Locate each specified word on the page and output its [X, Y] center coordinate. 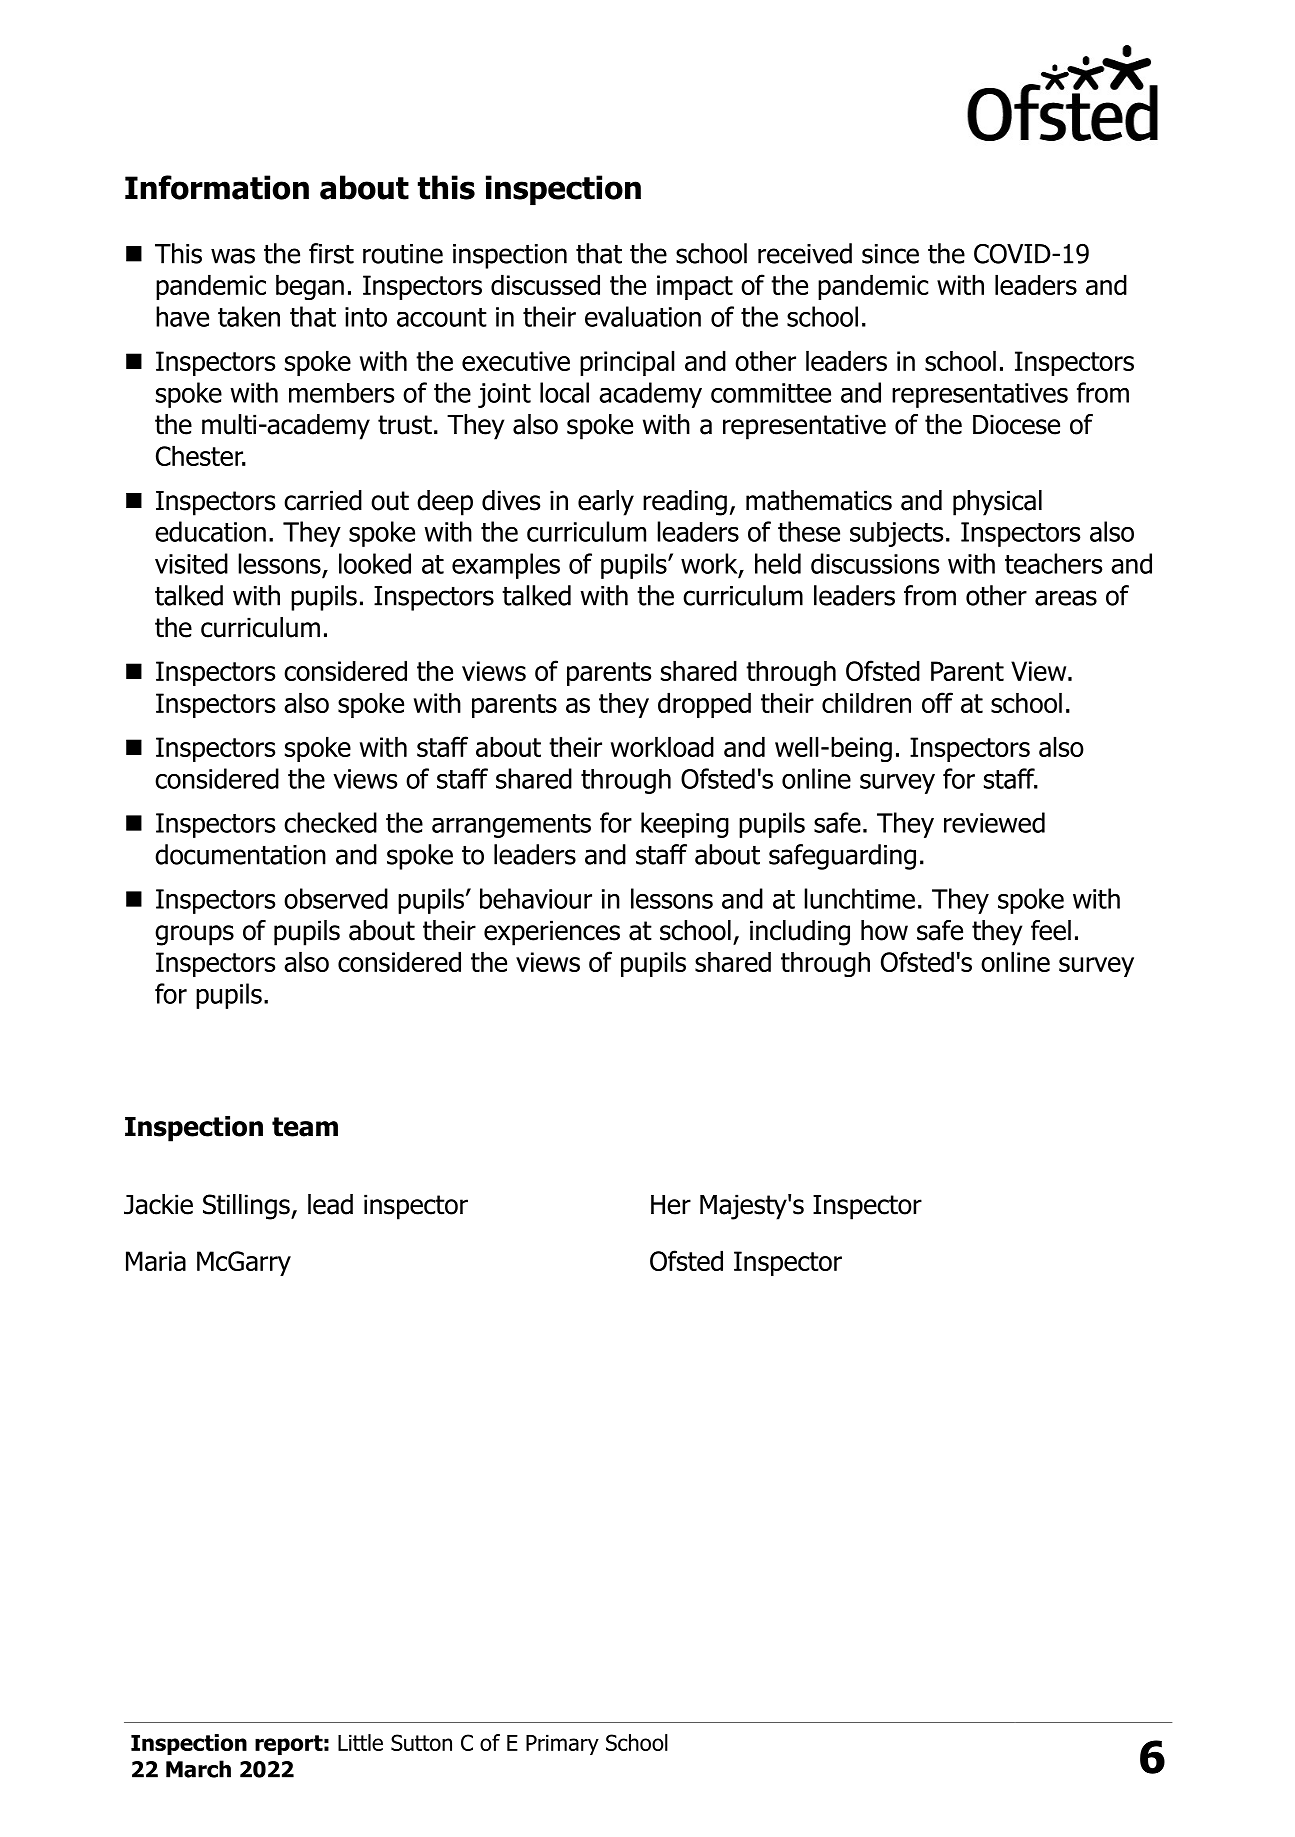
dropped [704, 705]
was [233, 256]
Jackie [158, 1204]
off [937, 702]
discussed [545, 284]
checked [330, 822]
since [890, 254]
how [884, 930]
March [198, 1769]
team [305, 1127]
